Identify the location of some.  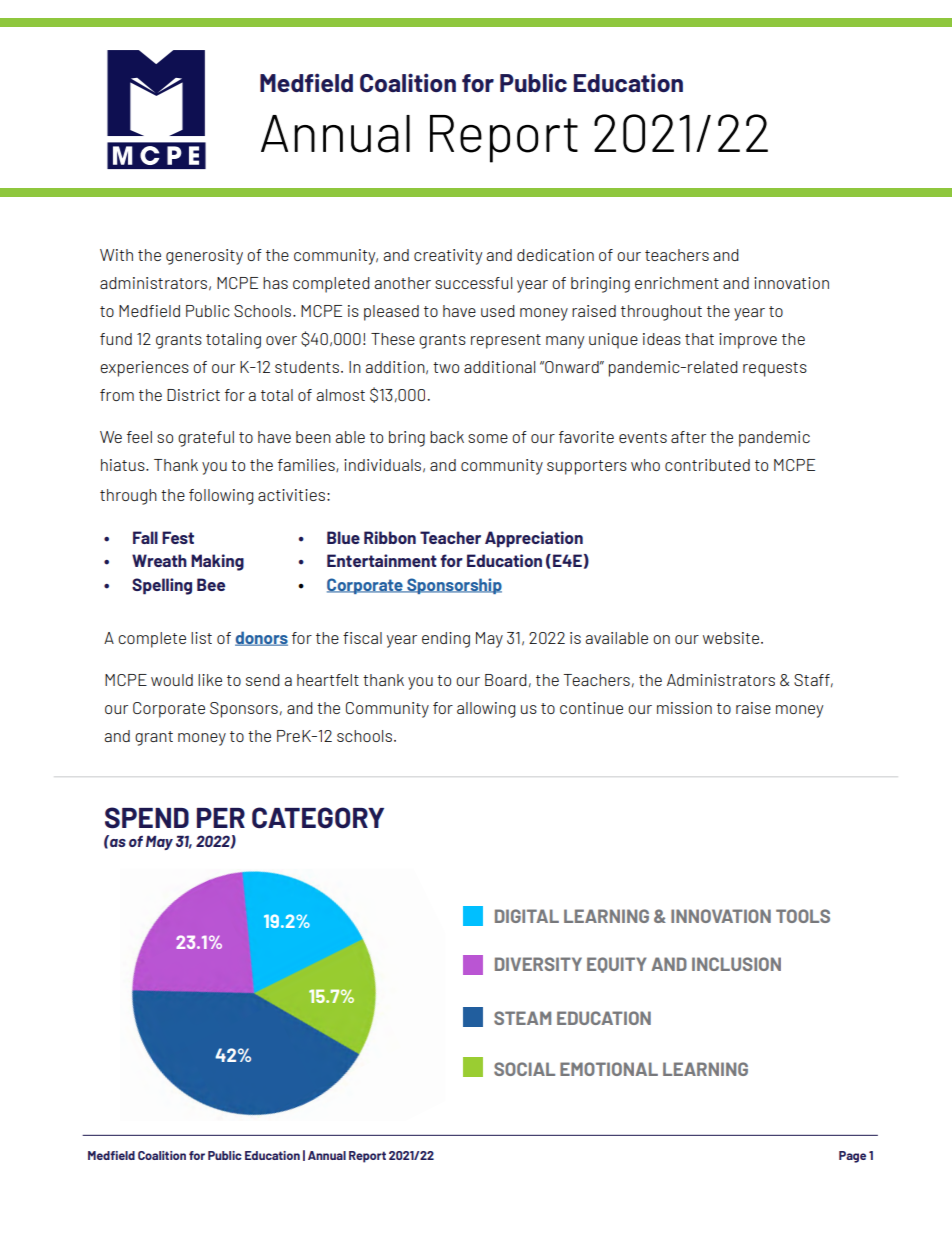
(488, 438).
